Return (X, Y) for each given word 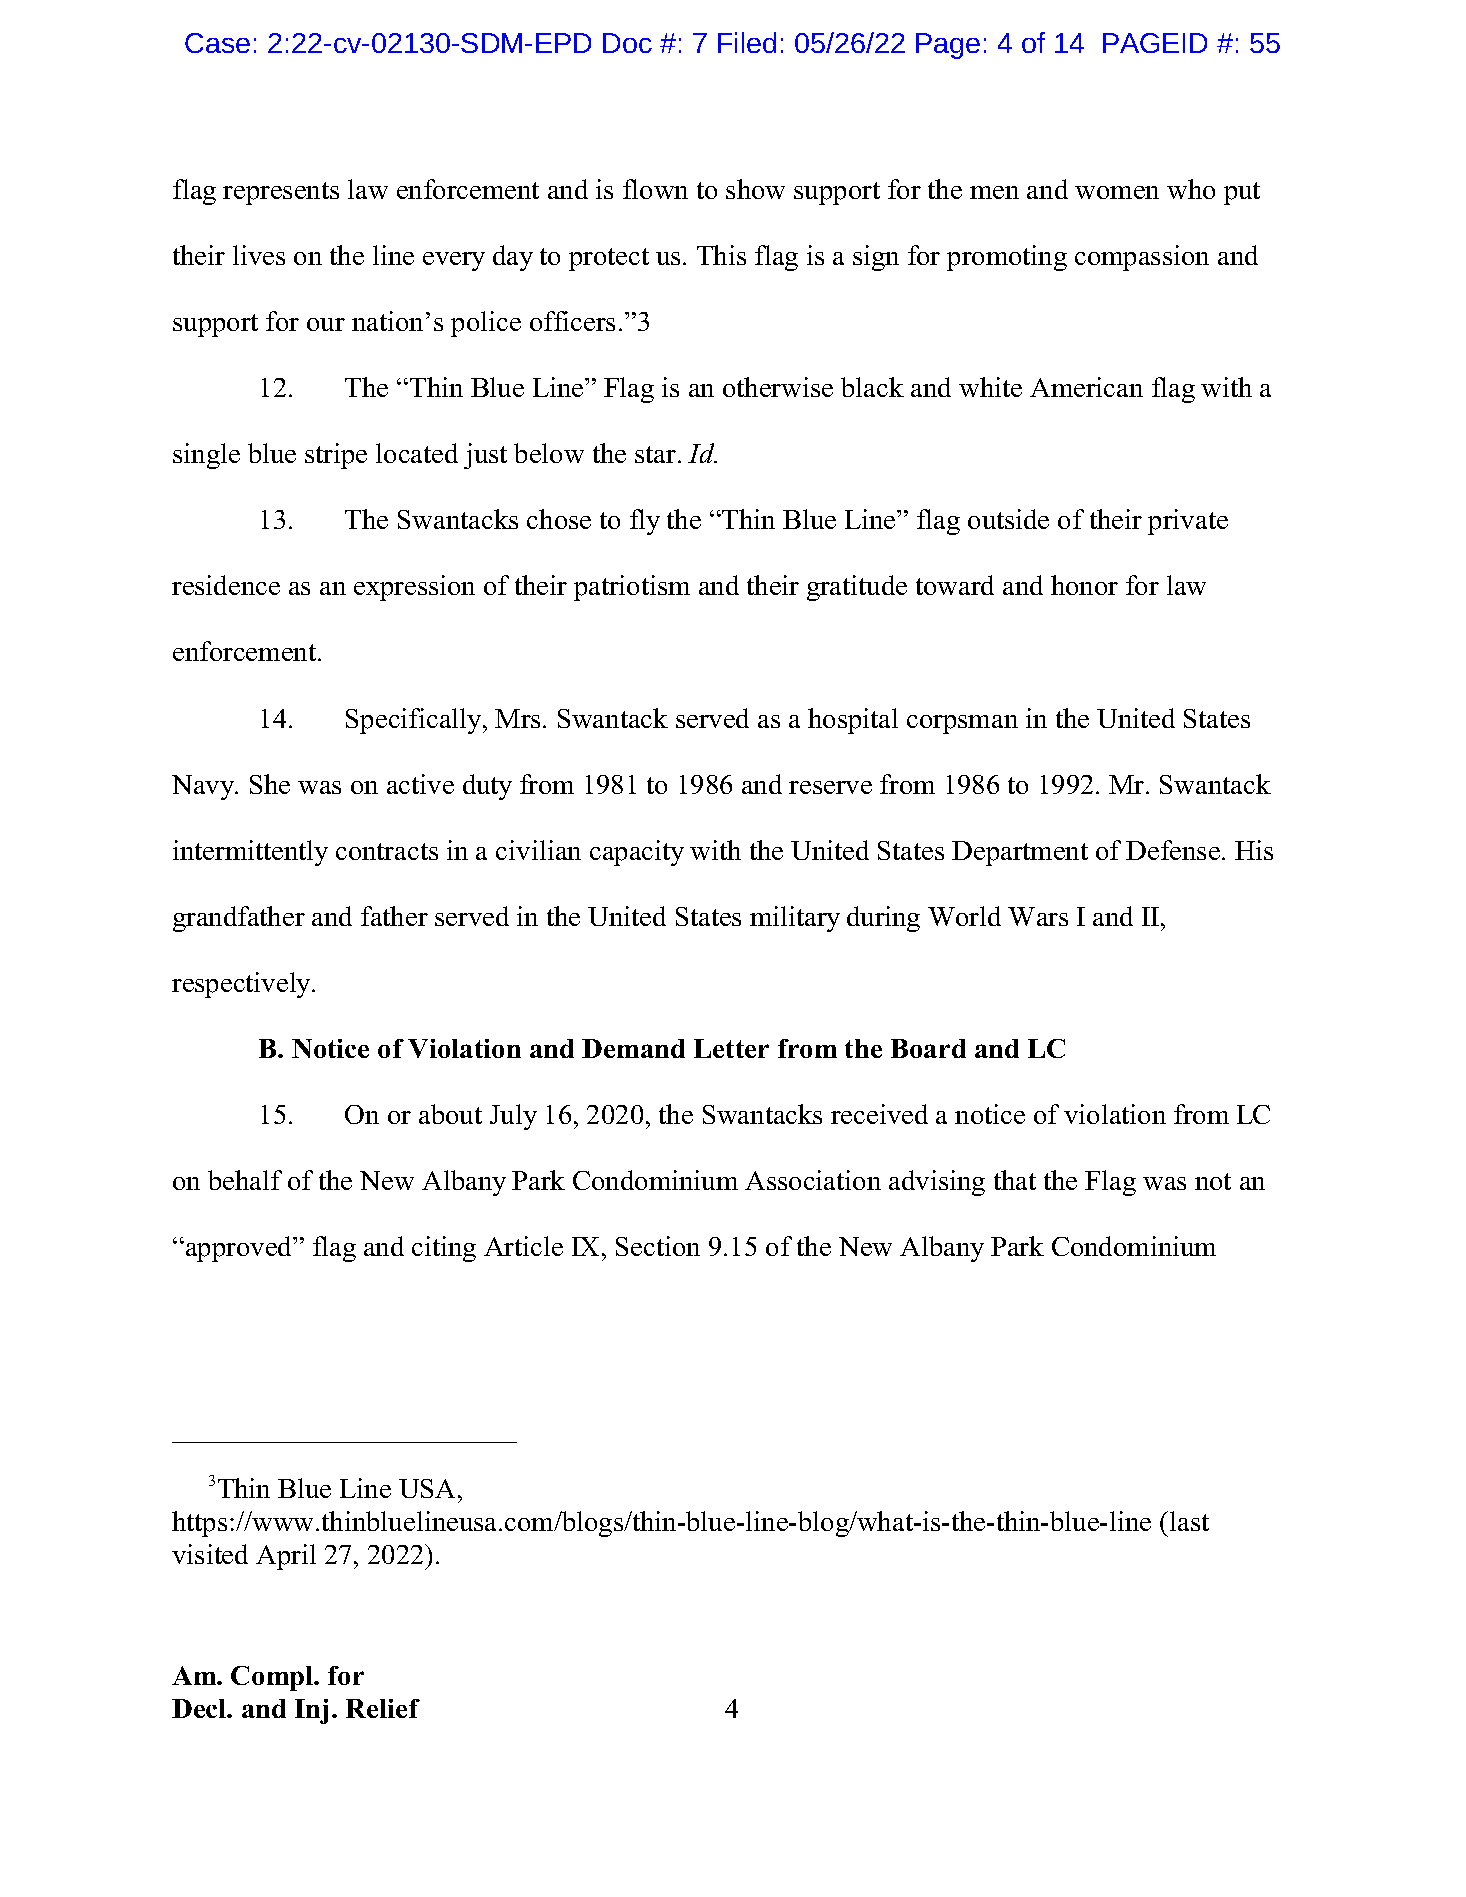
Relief (383, 1708)
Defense (1173, 850)
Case (217, 43)
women (1117, 192)
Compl (273, 1678)
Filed (747, 42)
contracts (387, 851)
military (795, 919)
